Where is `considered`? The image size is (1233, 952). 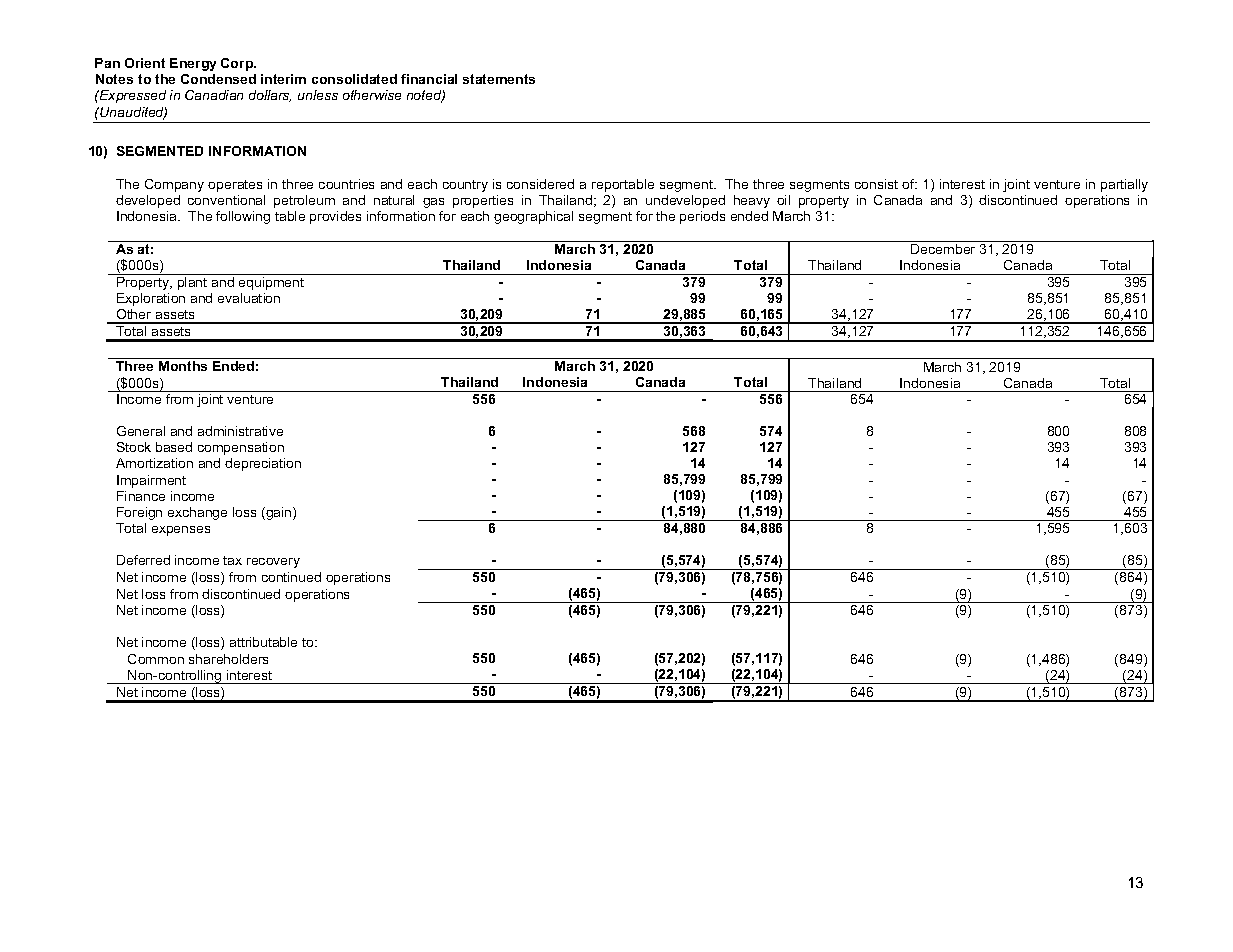 considered is located at coordinates (540, 184).
